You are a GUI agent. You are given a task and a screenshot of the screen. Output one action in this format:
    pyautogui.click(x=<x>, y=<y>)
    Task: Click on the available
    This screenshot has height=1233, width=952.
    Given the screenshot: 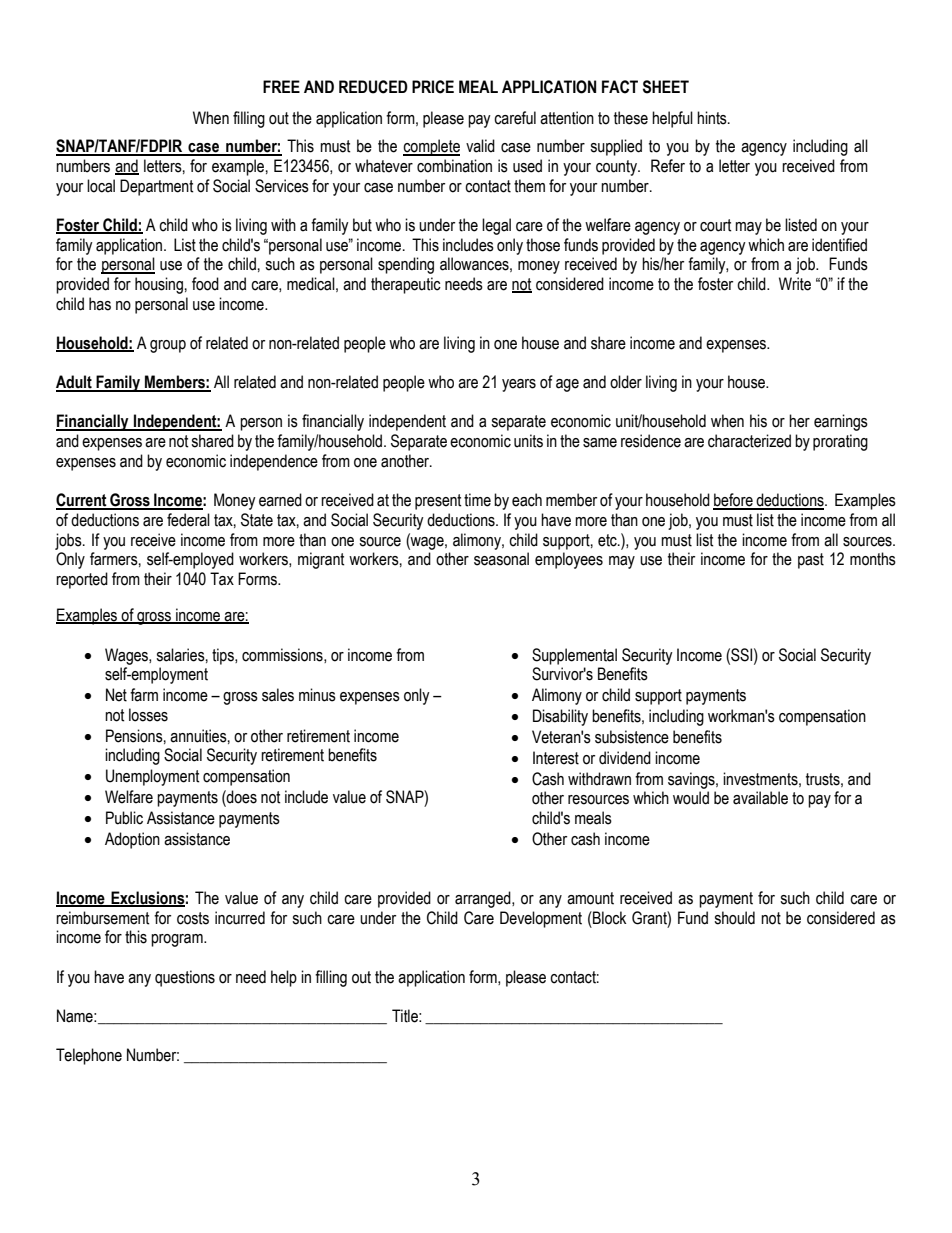 What is the action you would take?
    pyautogui.click(x=760, y=798)
